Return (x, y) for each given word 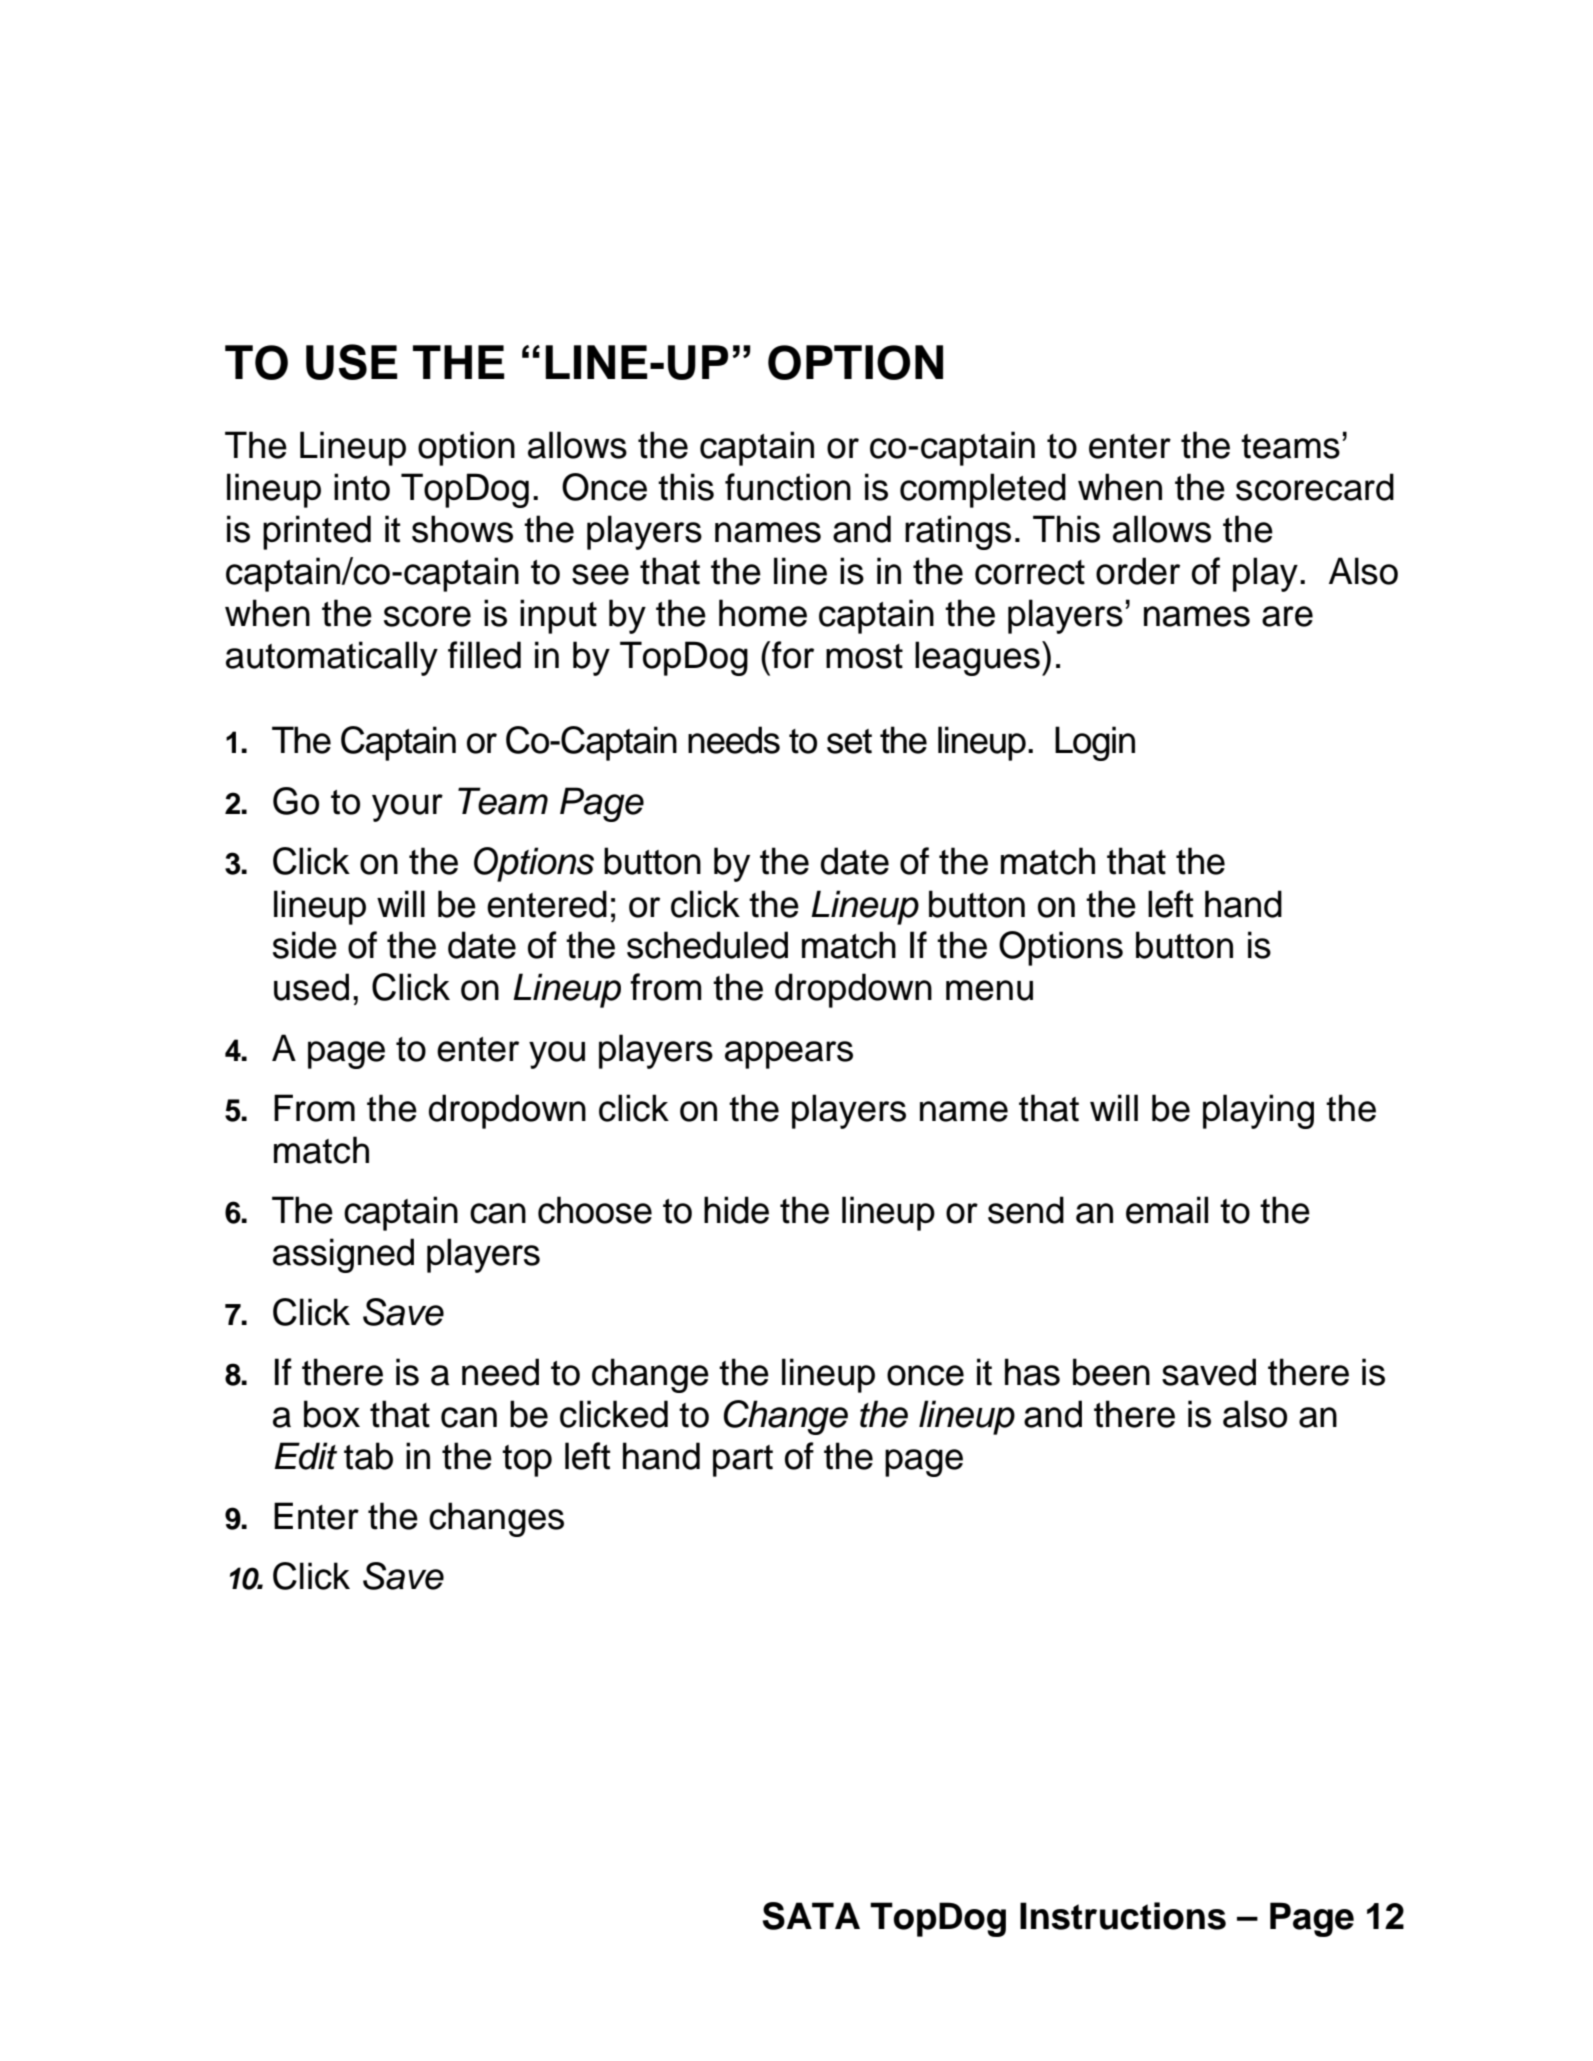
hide (736, 1210)
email (1167, 1210)
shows (462, 529)
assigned (343, 1255)
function (788, 487)
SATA (811, 1916)
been (1111, 1372)
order (1138, 571)
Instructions (1123, 1916)
